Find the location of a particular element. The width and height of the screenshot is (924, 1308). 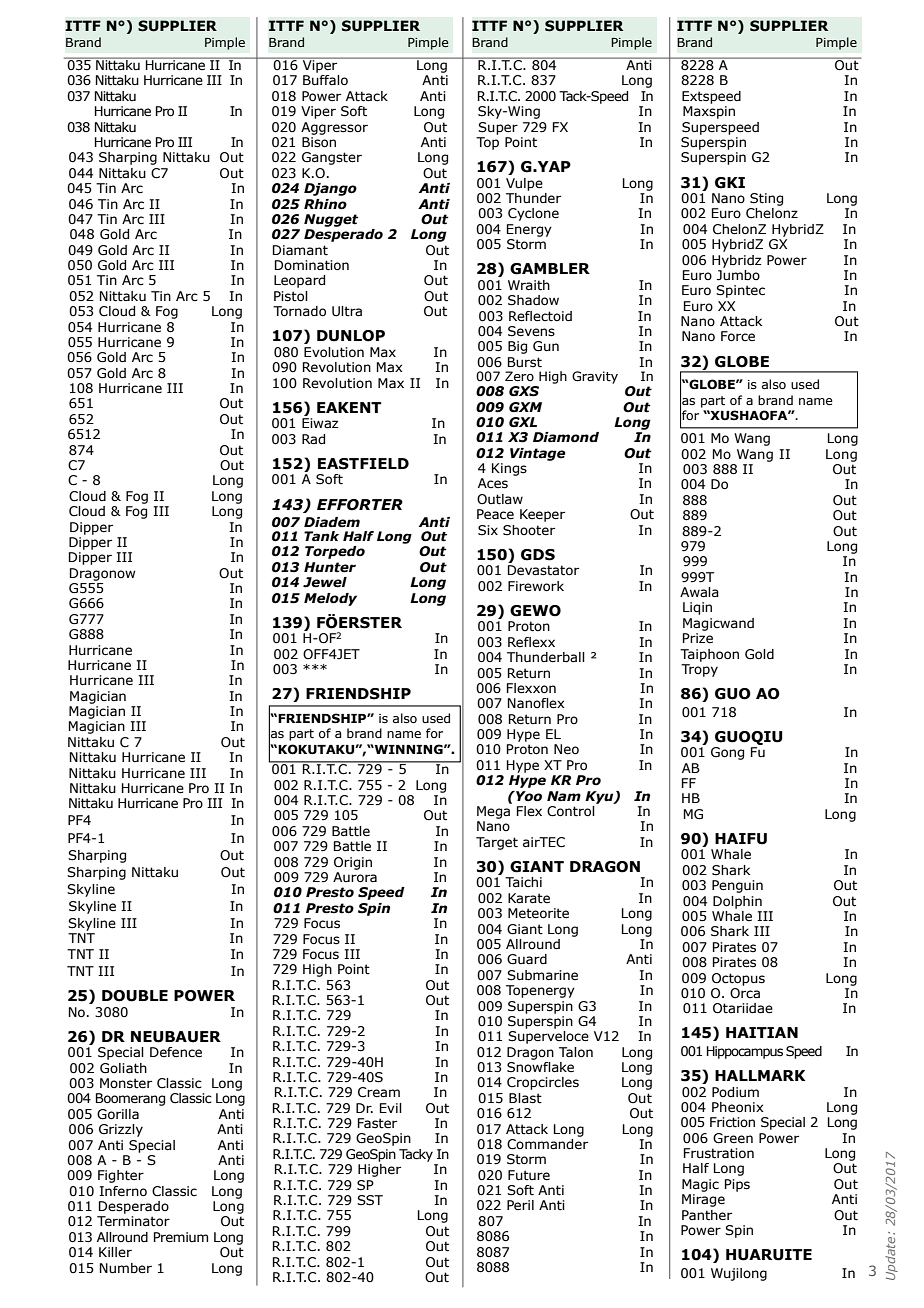

Orca is located at coordinates (745, 993).
